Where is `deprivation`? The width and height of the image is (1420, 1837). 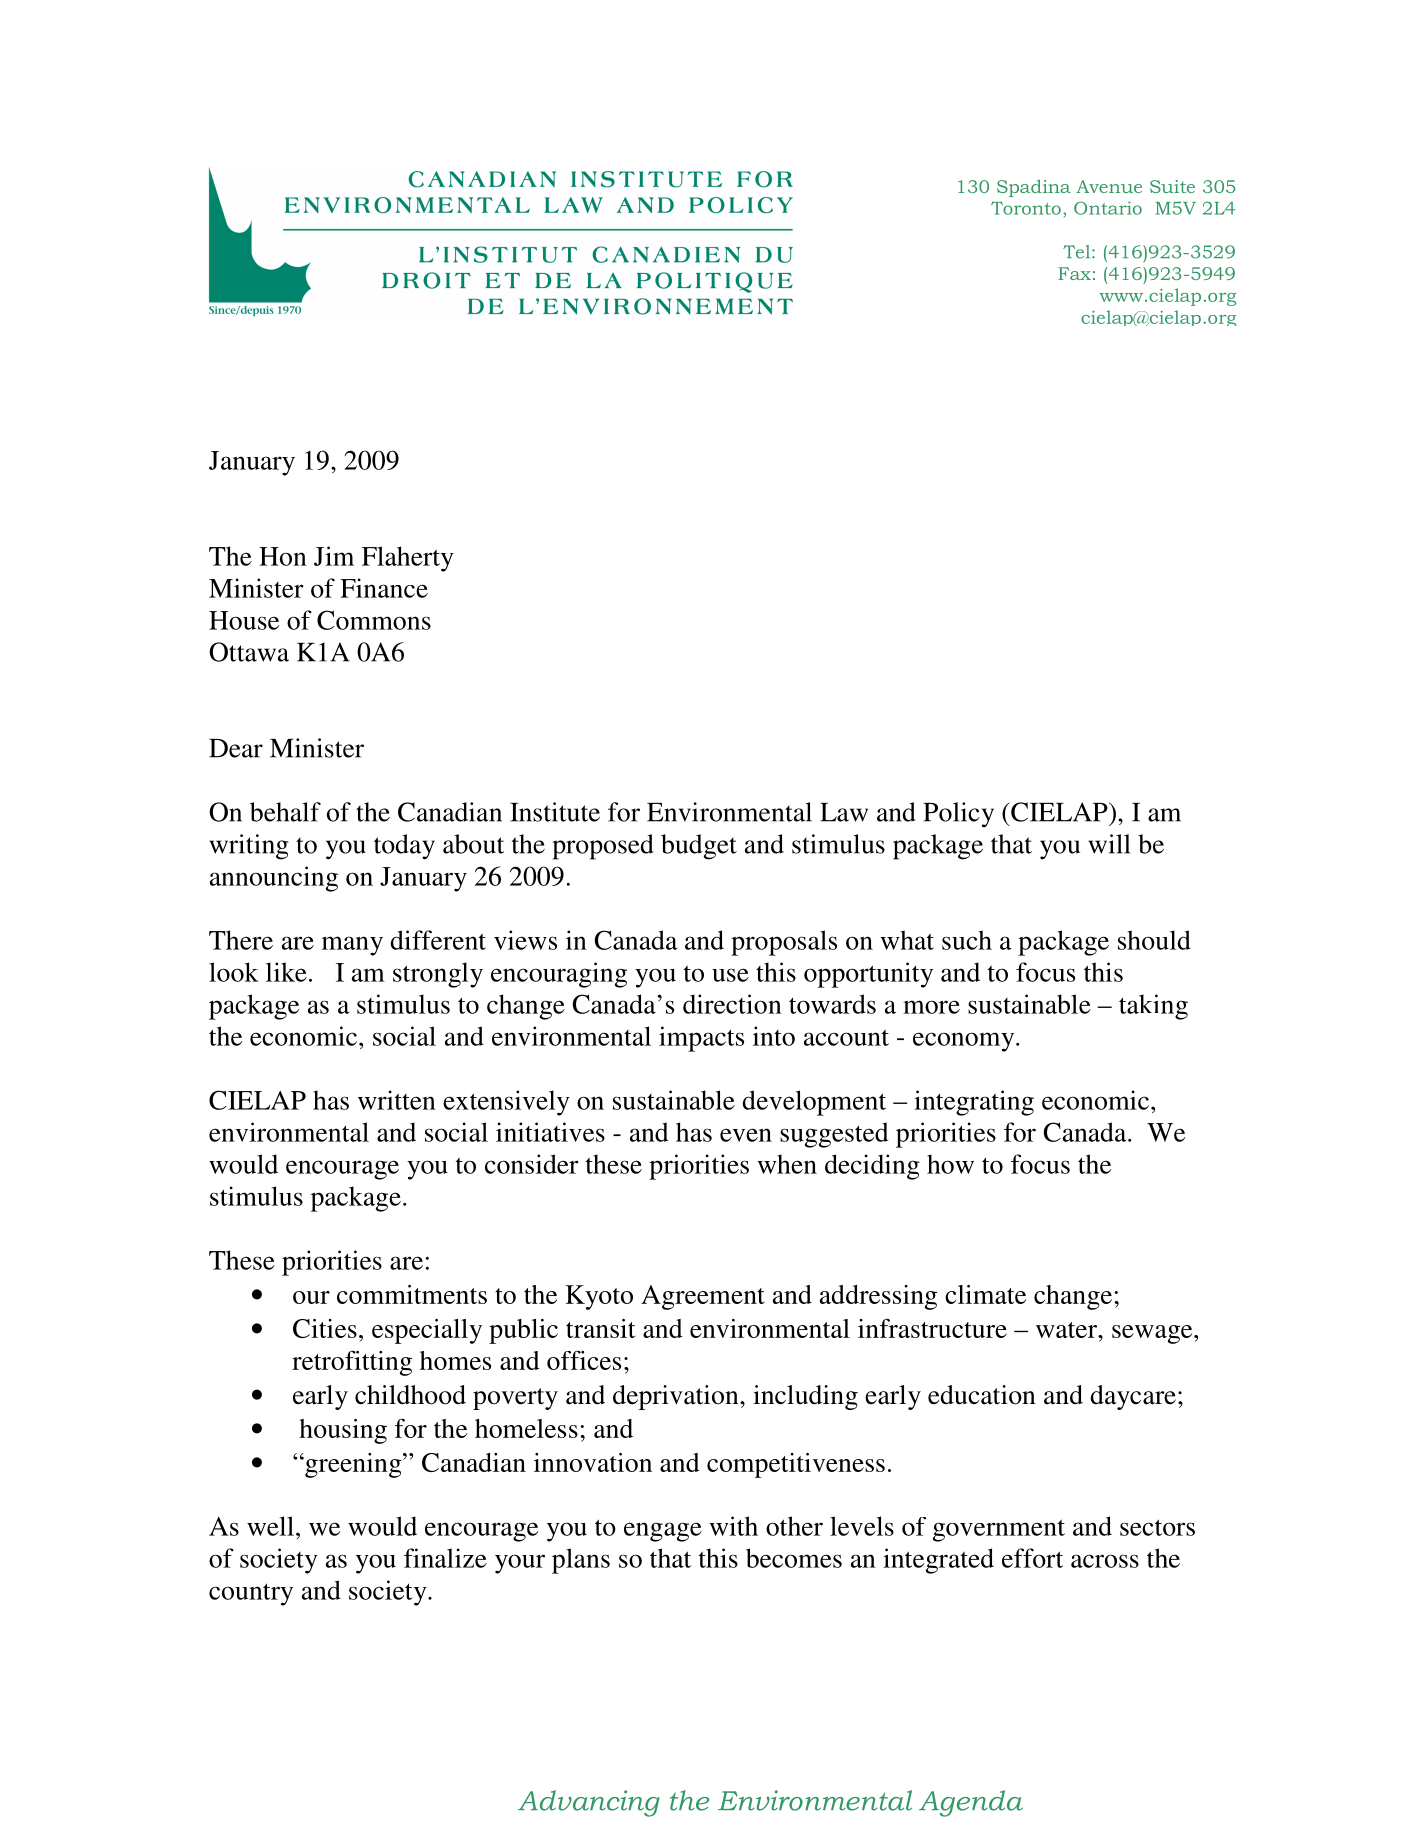 deprivation is located at coordinates (677, 1397).
